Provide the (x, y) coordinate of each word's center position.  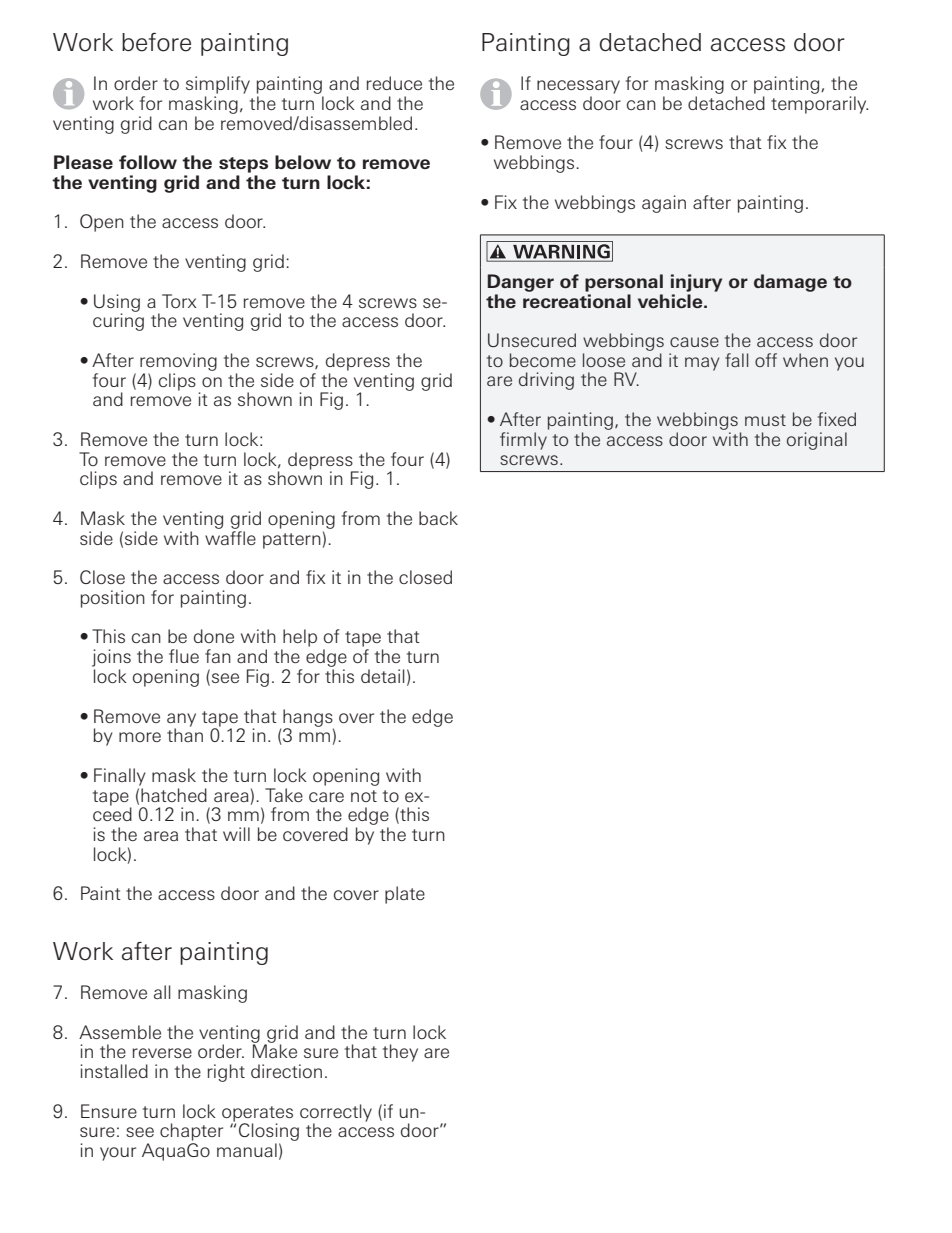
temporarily (819, 105)
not (364, 796)
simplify (218, 85)
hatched (174, 795)
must (765, 420)
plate (405, 895)
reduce (394, 83)
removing (178, 362)
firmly (523, 441)
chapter (191, 1132)
